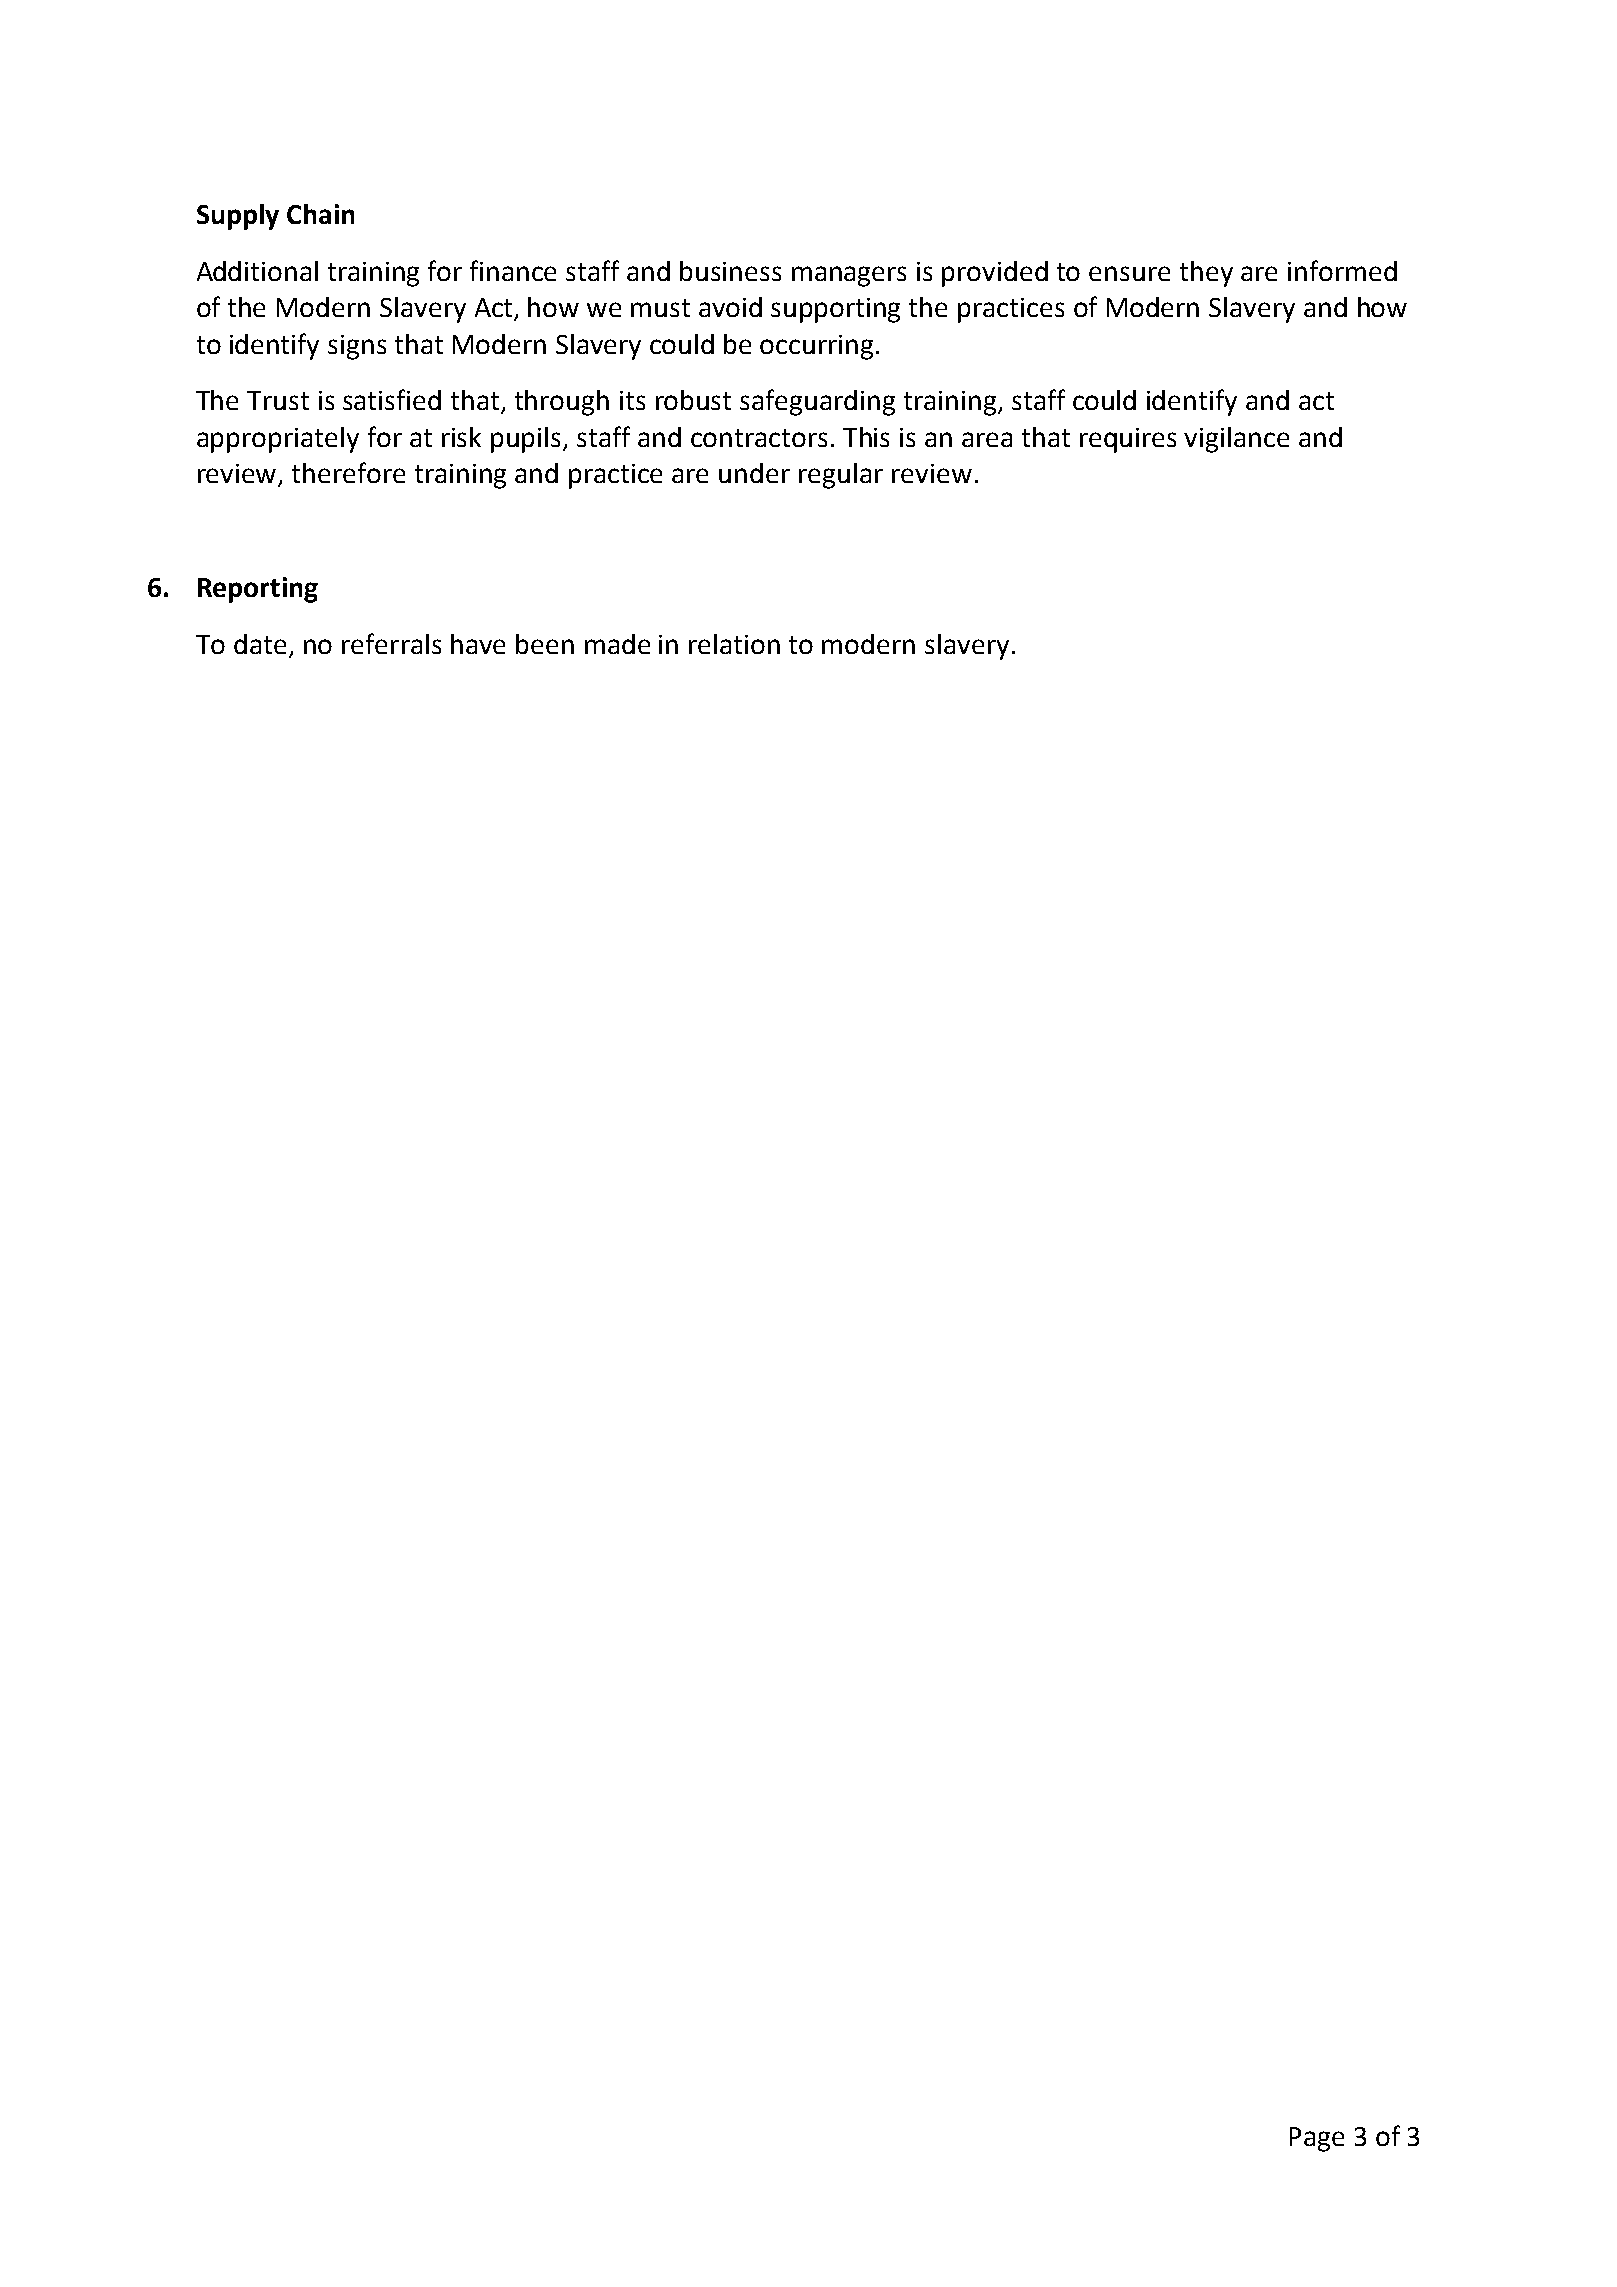 Image resolution: width=1617 pixels, height=2287 pixels. Describe the element at coordinates (391, 643) in the document. I see `referrals` at that location.
